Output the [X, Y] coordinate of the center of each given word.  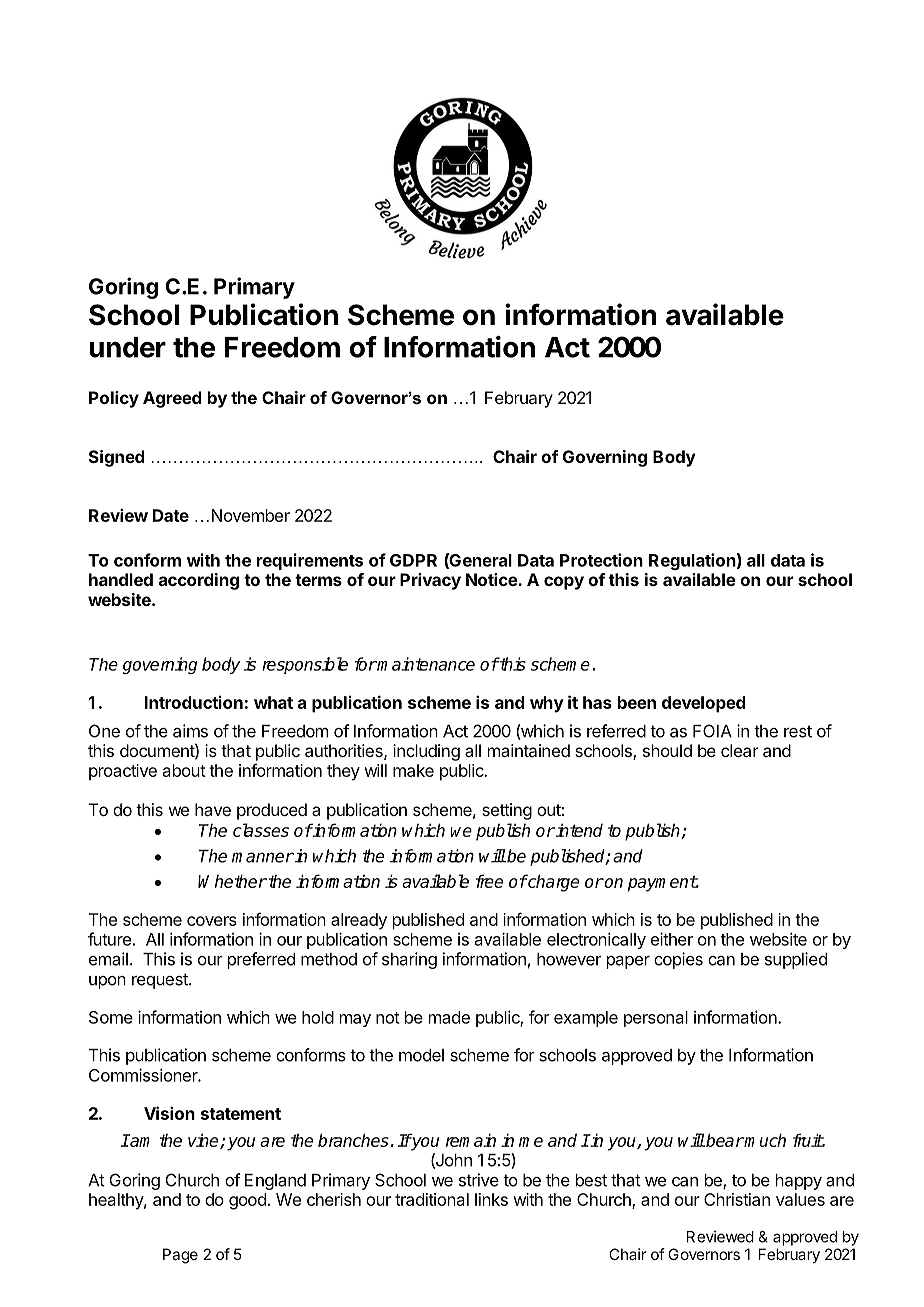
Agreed [172, 399]
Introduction [194, 702]
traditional [432, 1199]
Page [180, 1256]
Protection [601, 560]
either [672, 939]
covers [212, 921]
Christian [737, 1199]
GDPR [413, 560]
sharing [409, 960]
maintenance [425, 664]
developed [704, 704]
